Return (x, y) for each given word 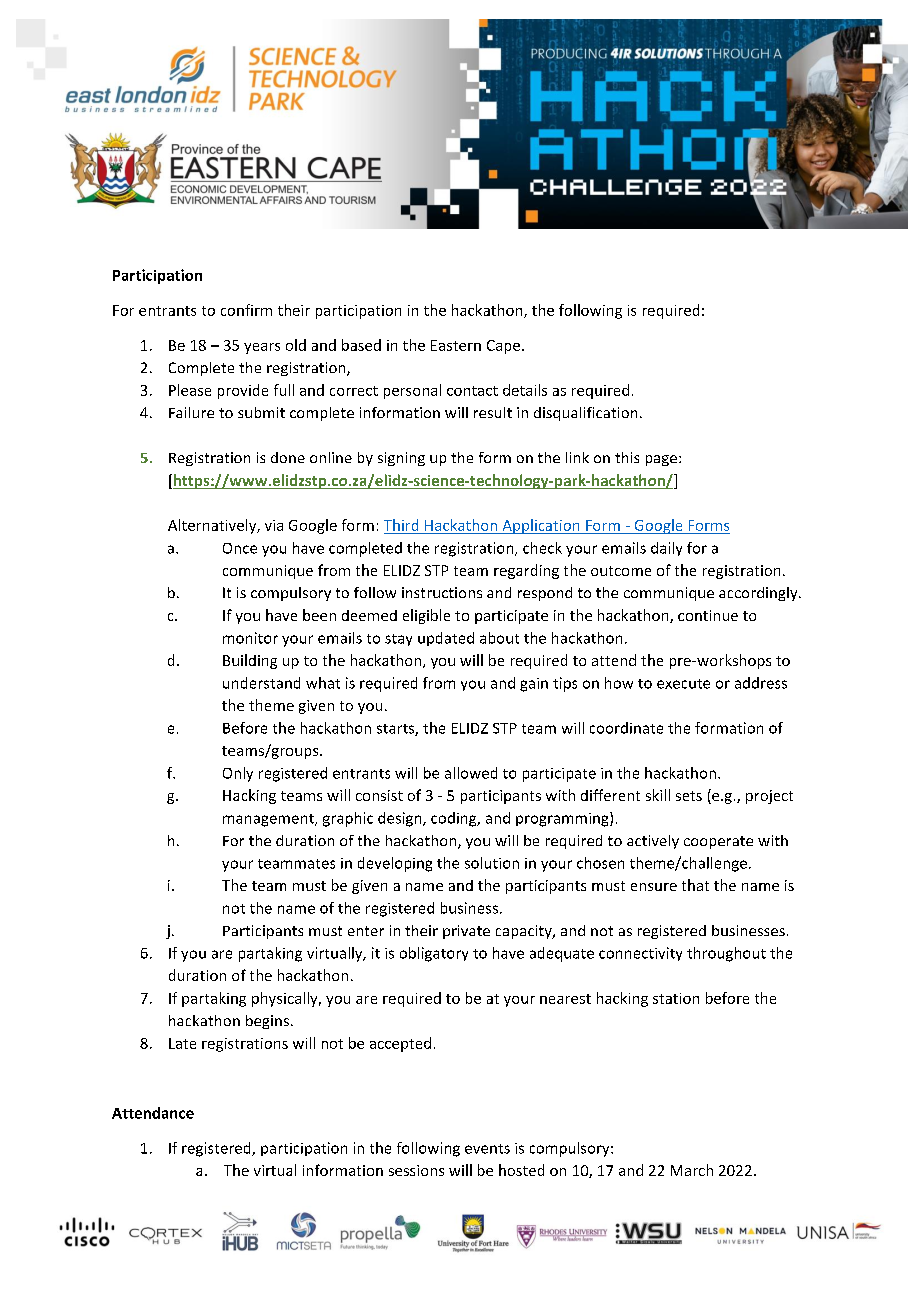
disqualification (585, 414)
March (692, 1170)
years (262, 348)
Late (182, 1043)
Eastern (456, 345)
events (487, 1149)
